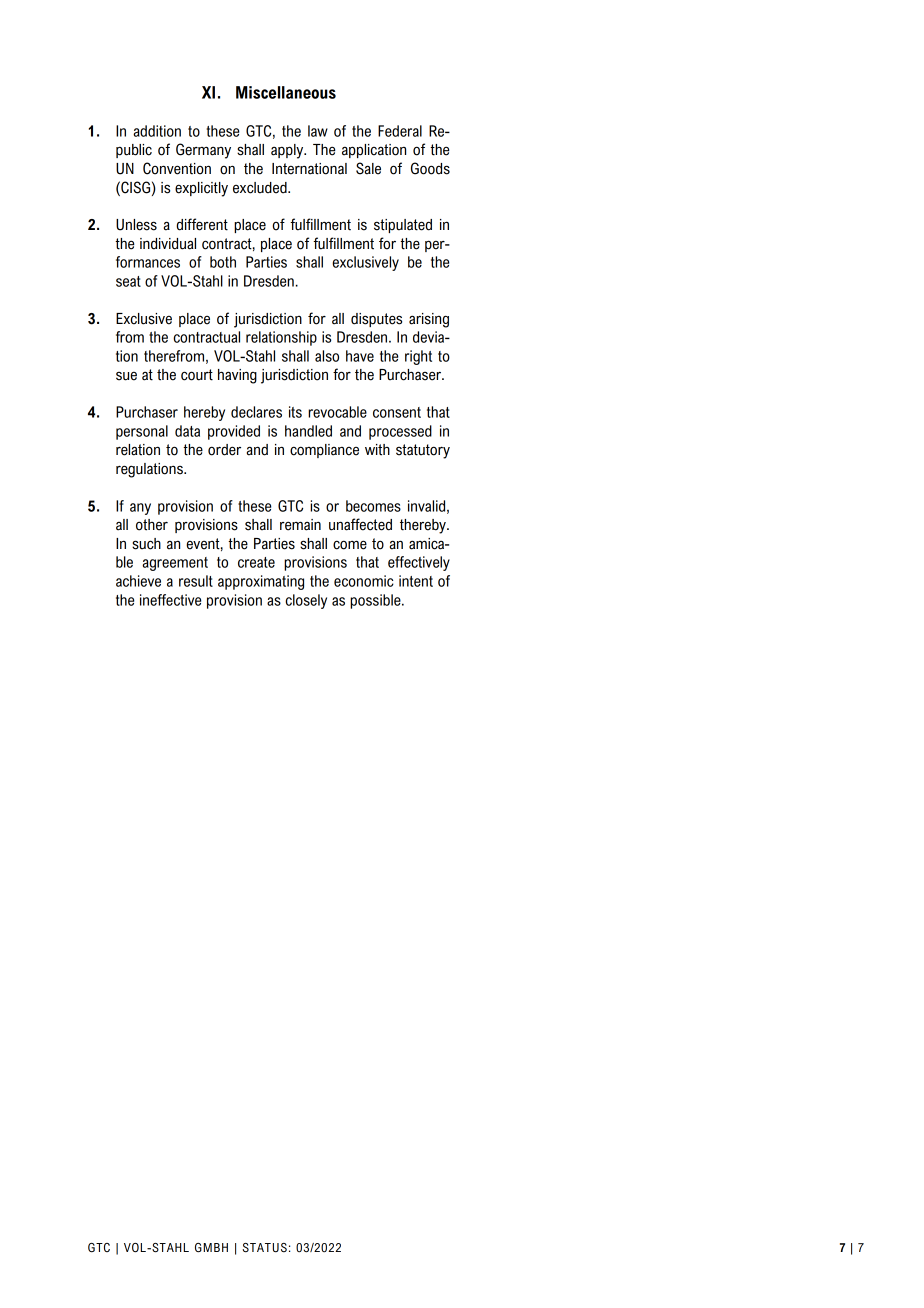 The height and width of the screenshot is (1308, 924). I want to click on economic, so click(364, 581).
